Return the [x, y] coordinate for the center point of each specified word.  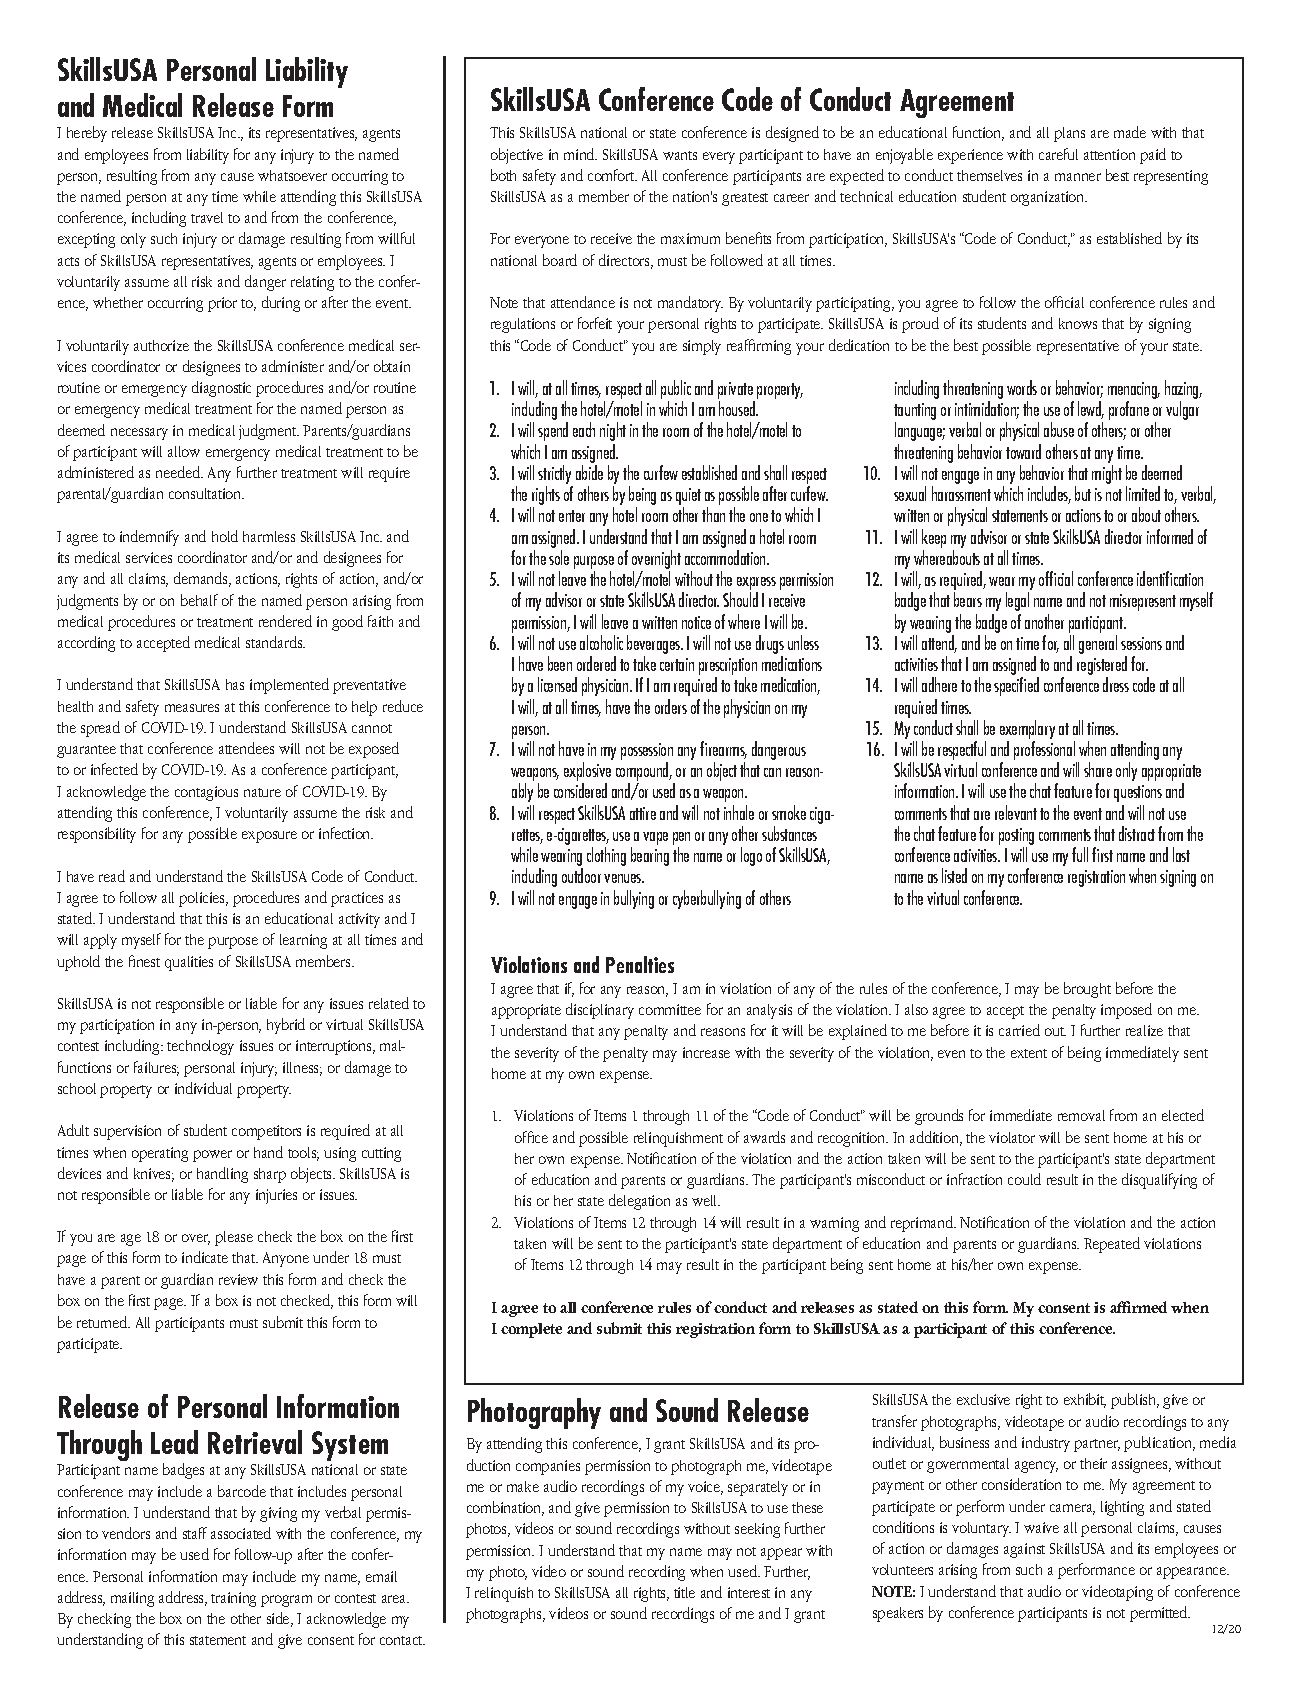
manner [1078, 177]
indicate [205, 1257]
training [233, 1599]
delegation [639, 1202]
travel [207, 217]
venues [624, 878]
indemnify [149, 538]
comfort [612, 175]
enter [572, 516]
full [1080, 854]
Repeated [1112, 1245]
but [1083, 493]
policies [203, 899]
